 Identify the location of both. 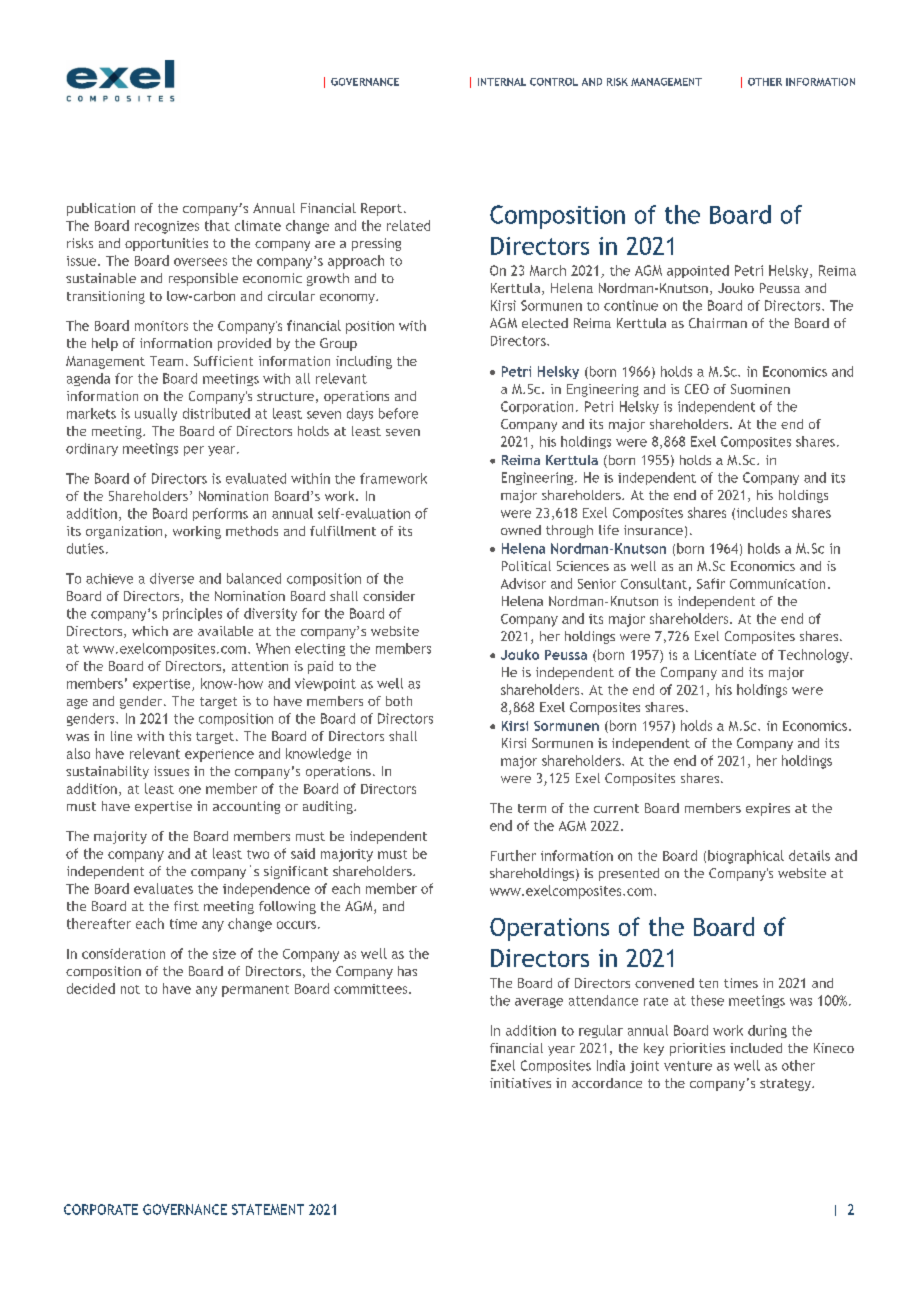
(399, 701).
